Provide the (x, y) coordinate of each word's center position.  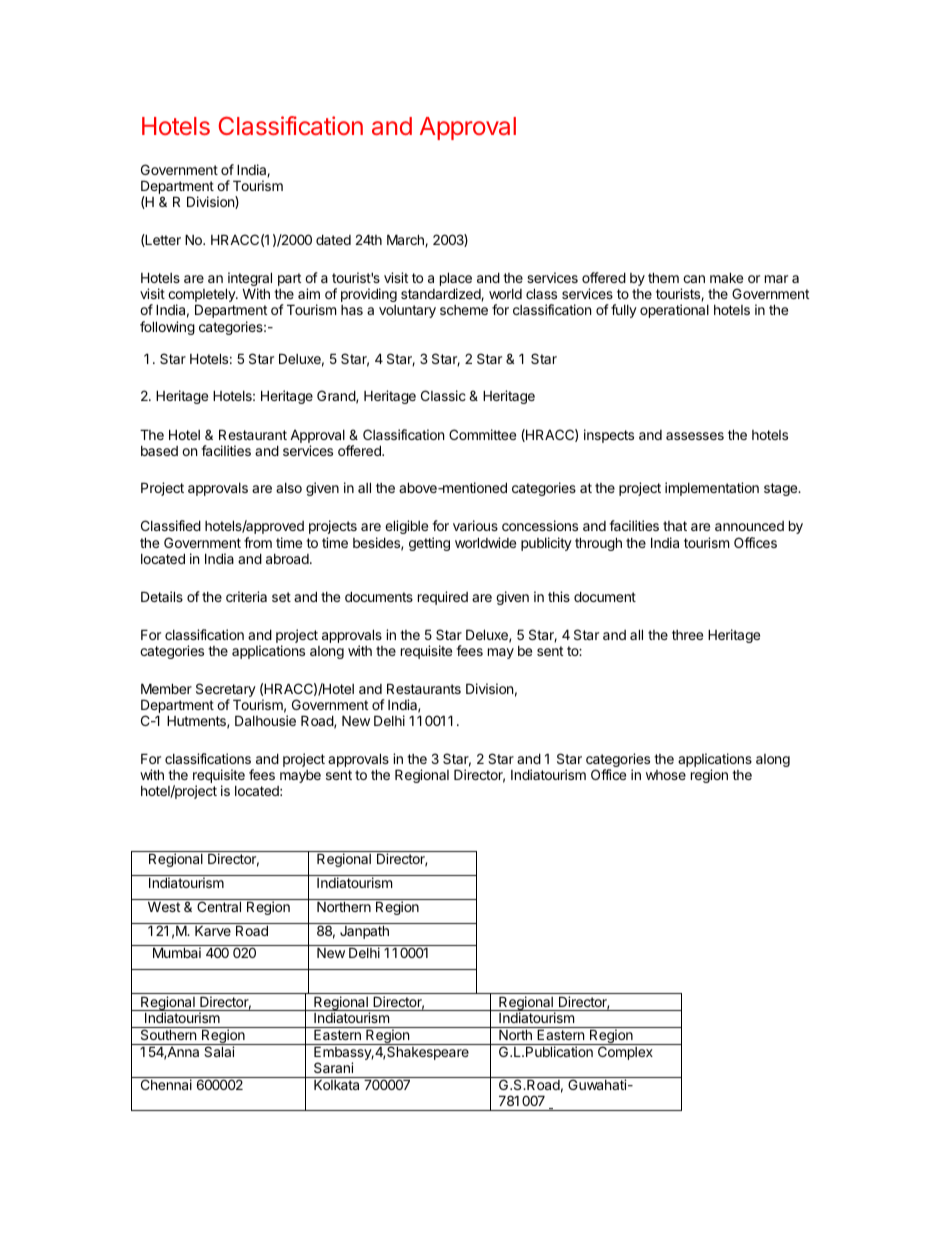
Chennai (166, 1084)
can (694, 279)
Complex (625, 1053)
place (456, 280)
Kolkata (336, 1084)
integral (249, 280)
